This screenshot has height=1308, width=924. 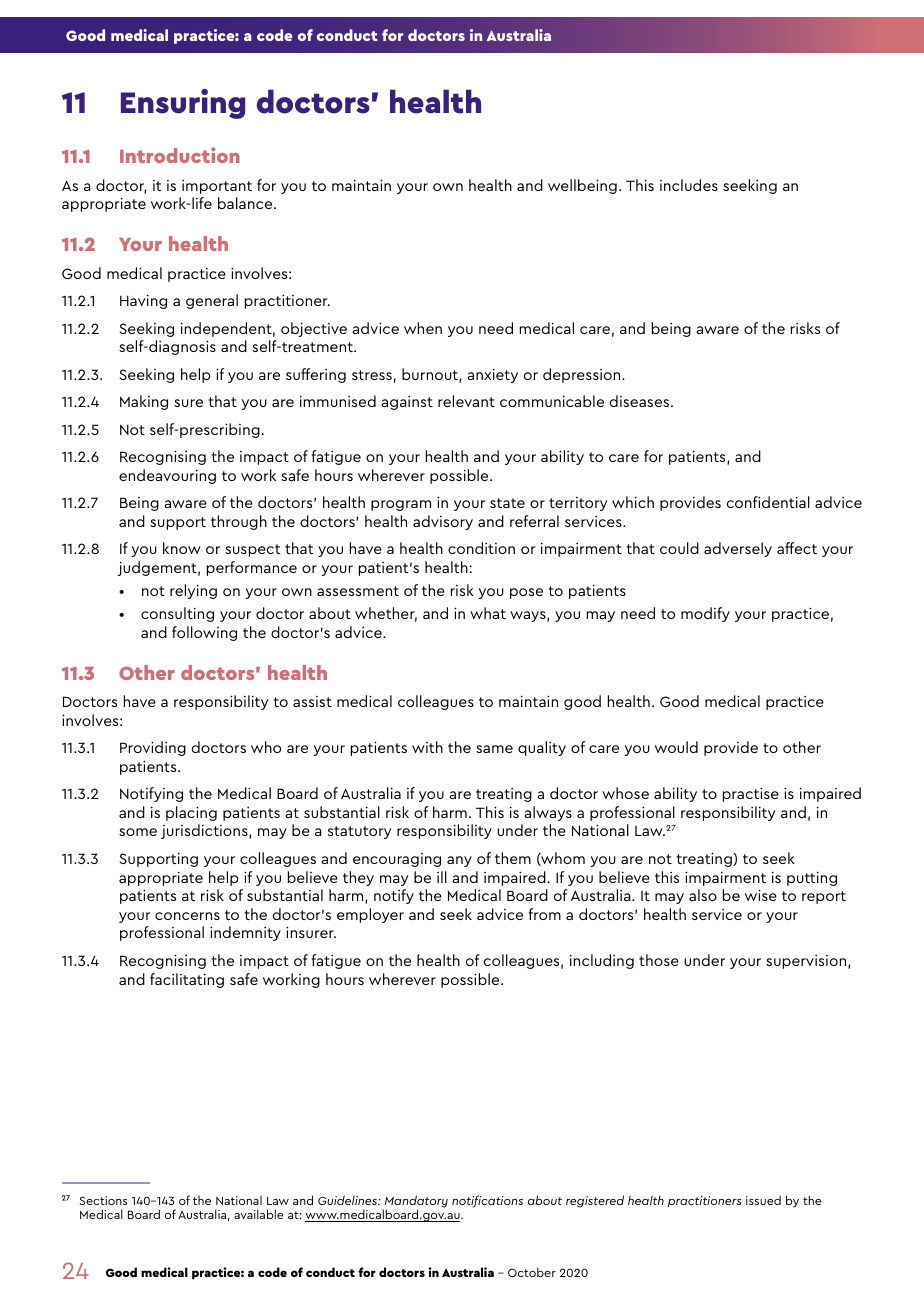 I want to click on wise, so click(x=761, y=895).
